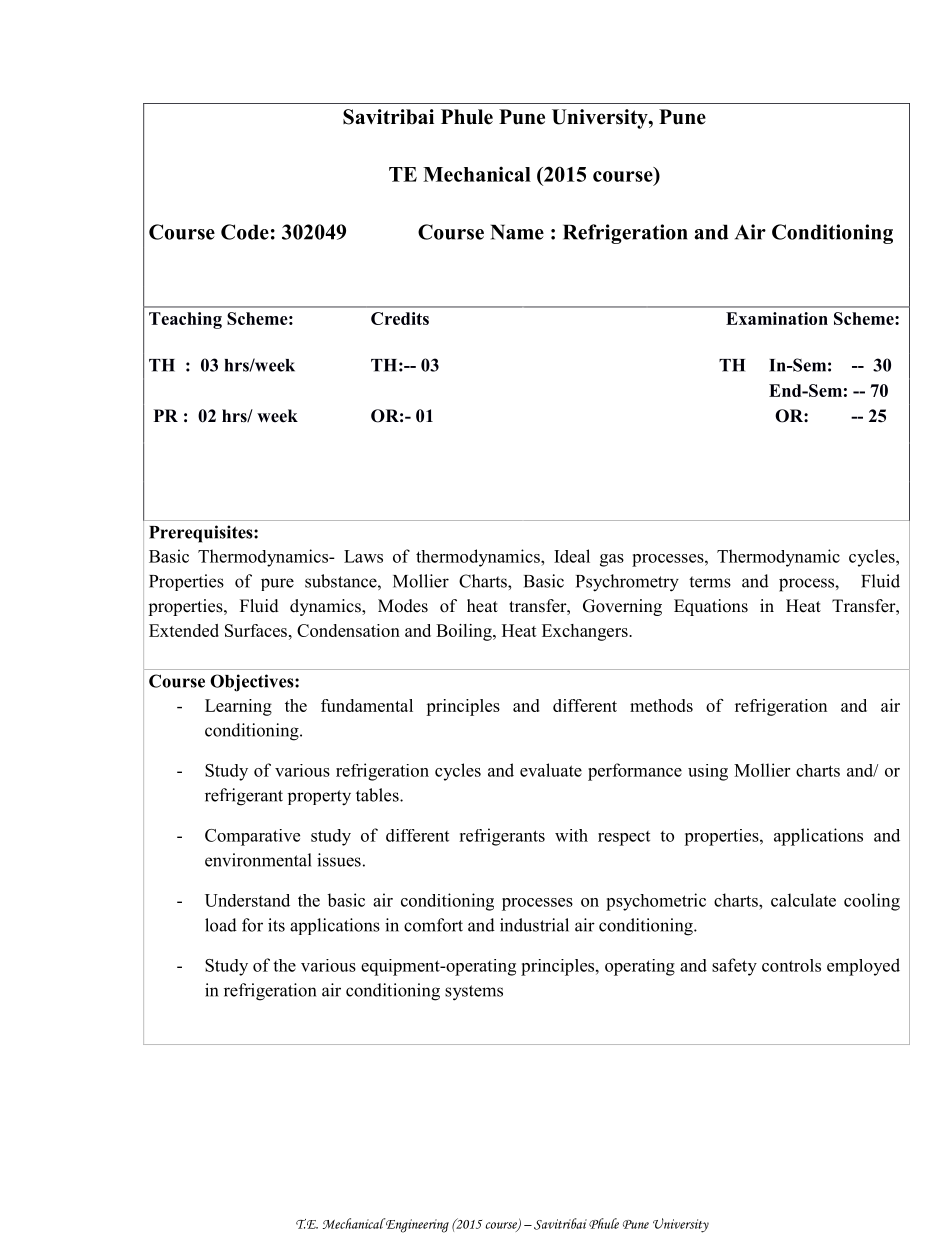 The width and height of the screenshot is (952, 1233). What do you see at coordinates (586, 632) in the screenshot?
I see `Exchangers` at bounding box center [586, 632].
